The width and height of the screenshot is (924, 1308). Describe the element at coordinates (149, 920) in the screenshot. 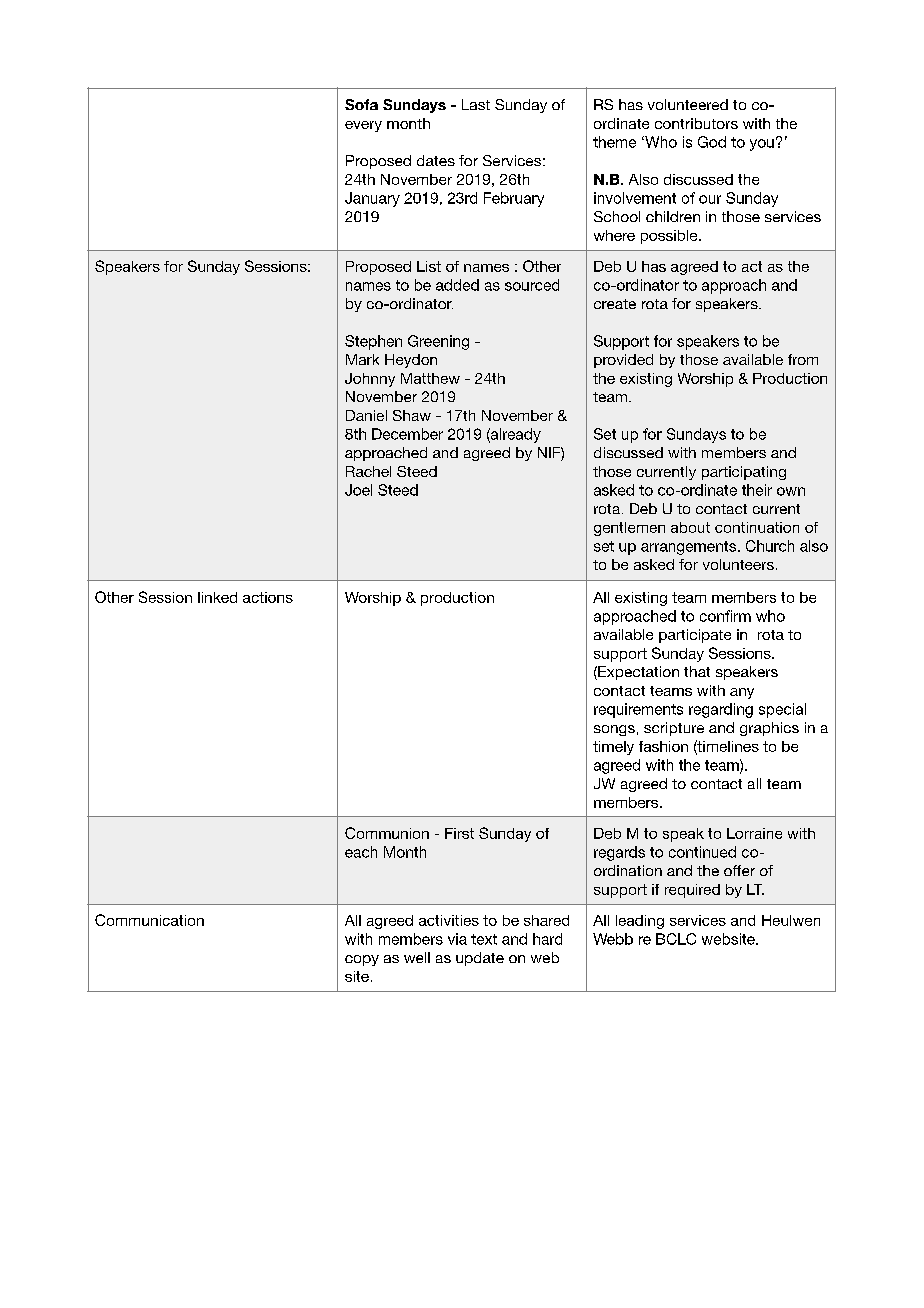

I see `Communication` at that location.
